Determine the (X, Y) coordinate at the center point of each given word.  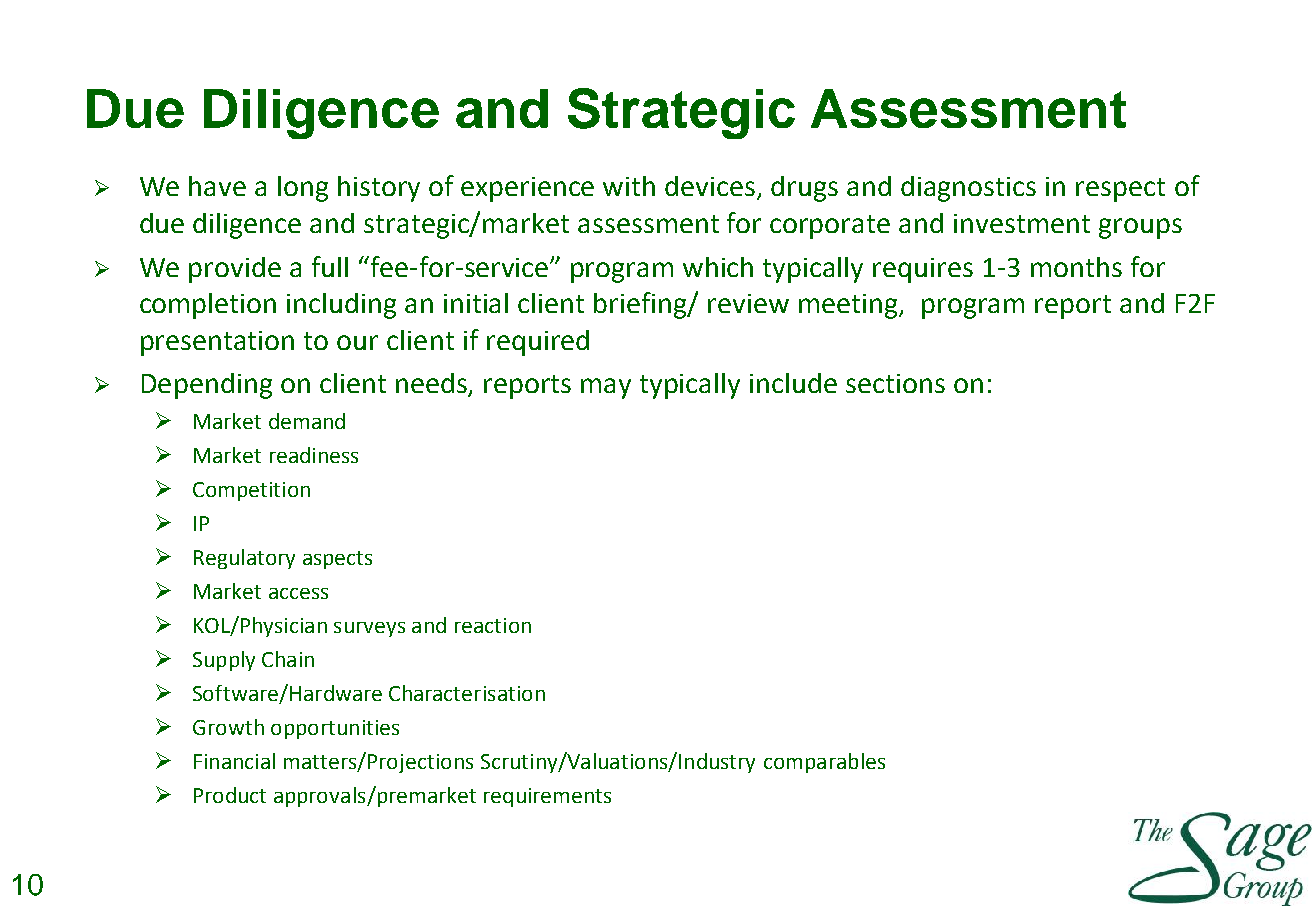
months (1076, 267)
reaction (493, 625)
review (748, 303)
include (793, 383)
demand (307, 421)
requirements (547, 797)
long (303, 189)
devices (711, 187)
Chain (288, 659)
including (341, 306)
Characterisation (467, 693)
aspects (337, 560)
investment (1022, 223)
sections (895, 383)
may (606, 388)
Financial (234, 761)
